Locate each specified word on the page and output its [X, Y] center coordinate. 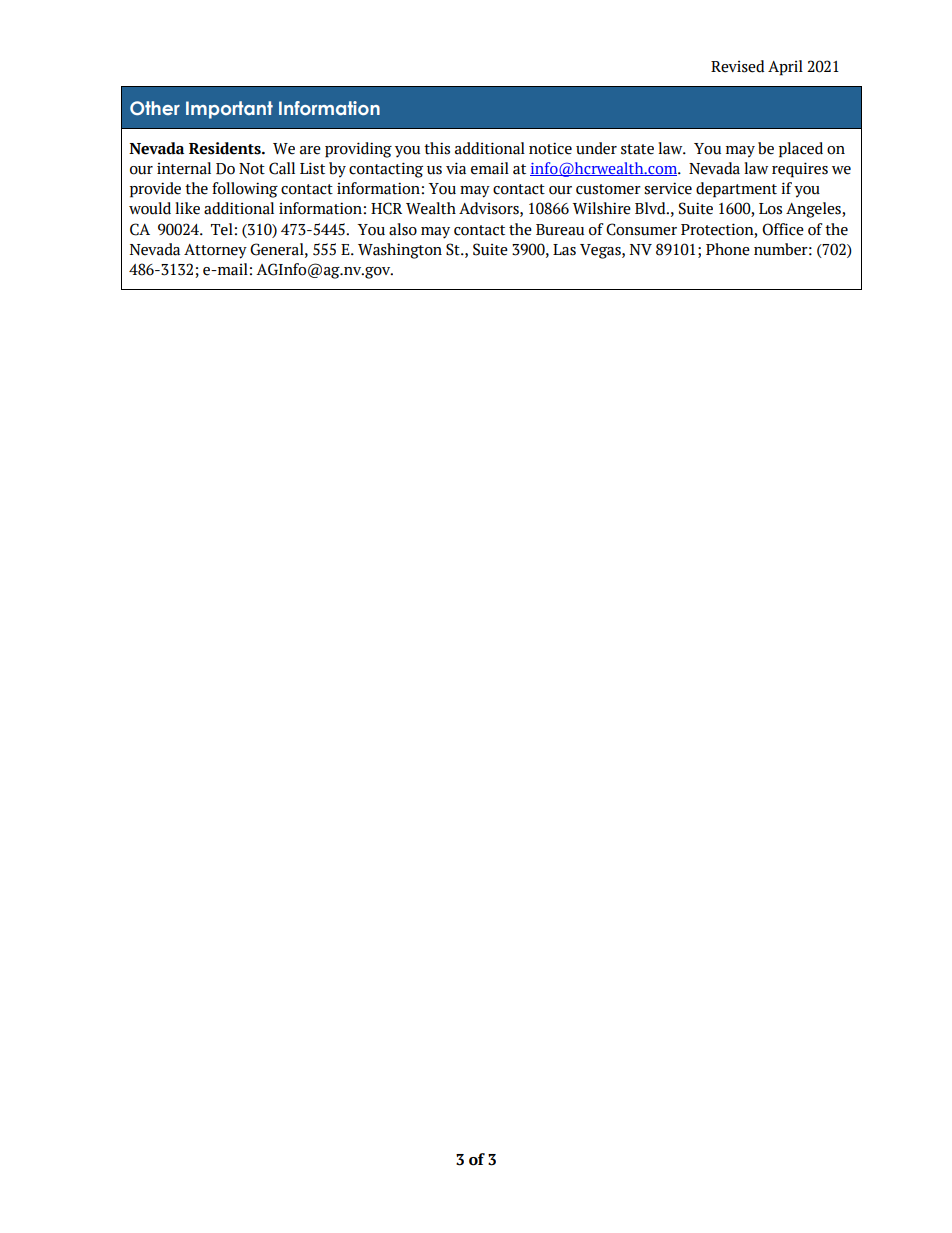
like [187, 208]
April [785, 68]
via [456, 168]
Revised [737, 66]
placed [801, 150]
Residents [226, 148]
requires [800, 170]
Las [564, 250]
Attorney [215, 251]
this [437, 148]
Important [229, 110]
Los [770, 209]
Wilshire [601, 208]
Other [155, 108]
